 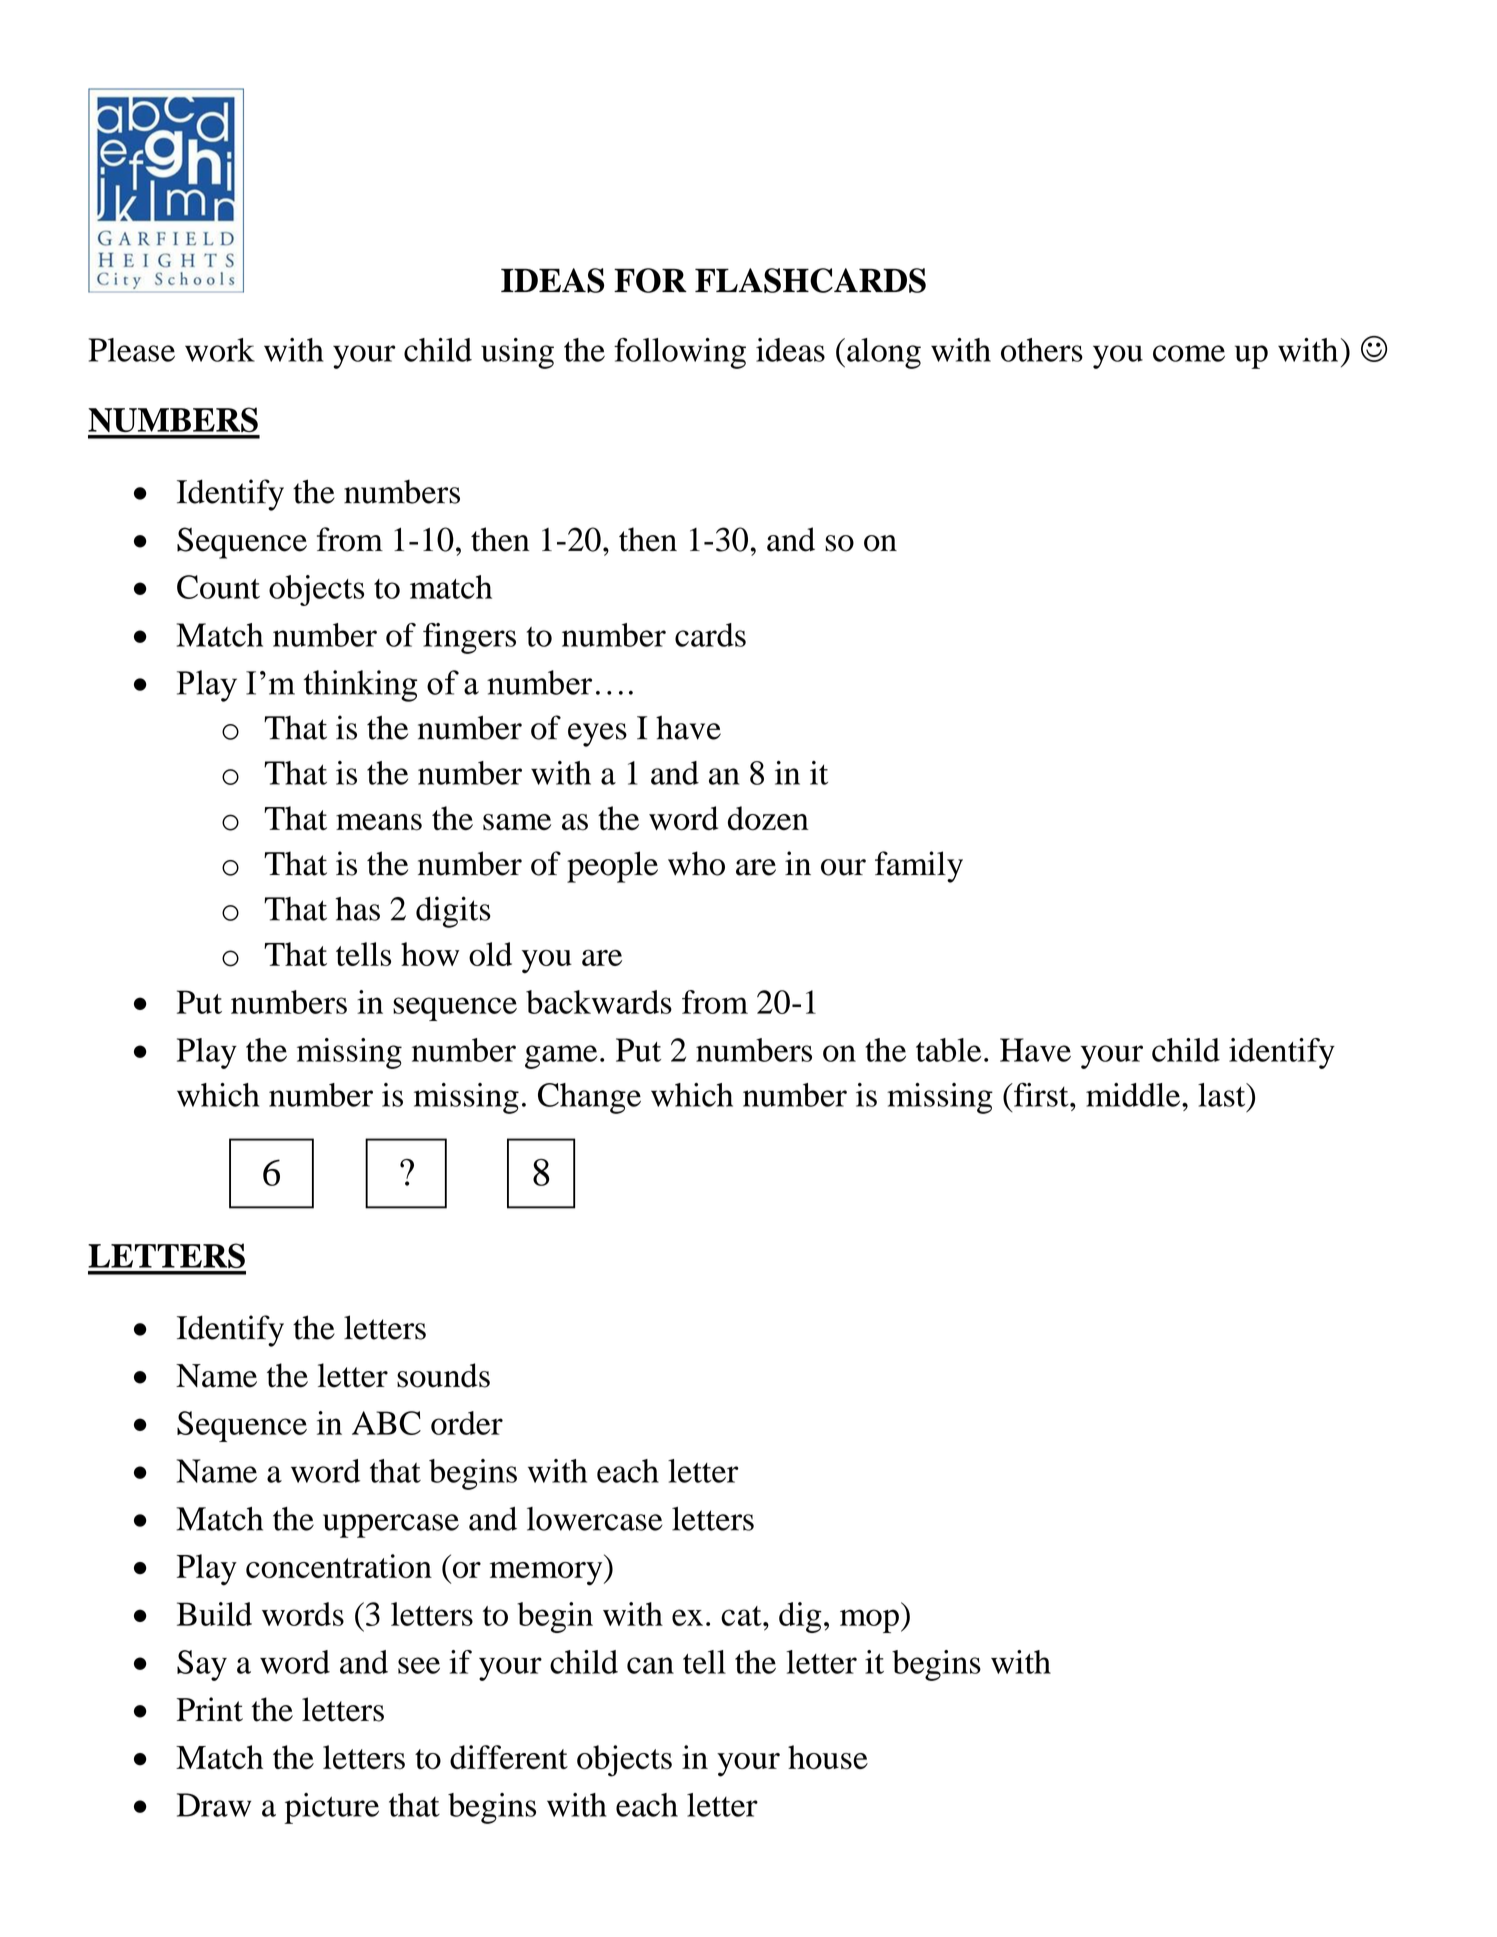 I want to click on house, so click(x=828, y=1757).
